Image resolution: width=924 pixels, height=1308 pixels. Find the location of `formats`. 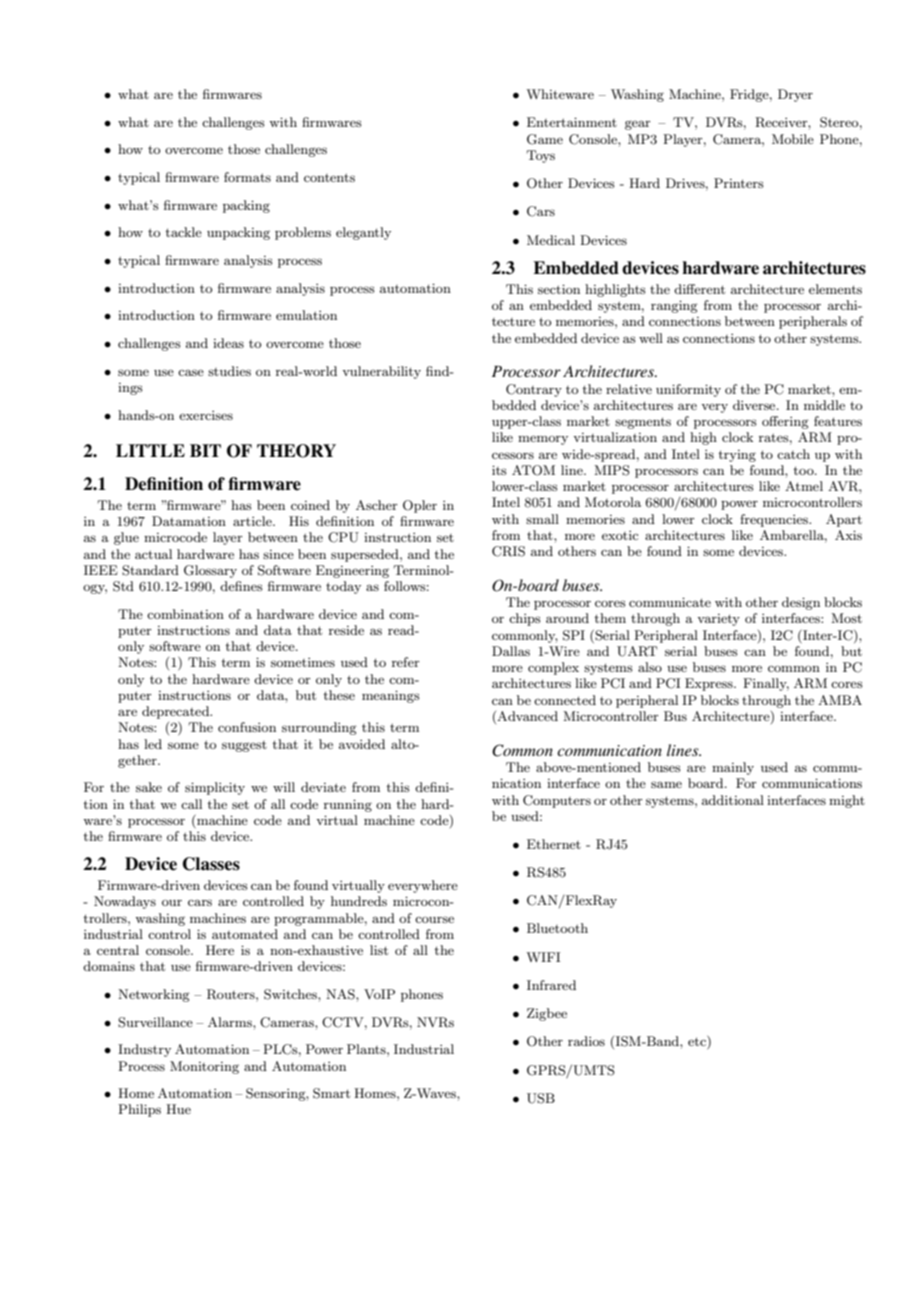

formats is located at coordinates (247, 177).
